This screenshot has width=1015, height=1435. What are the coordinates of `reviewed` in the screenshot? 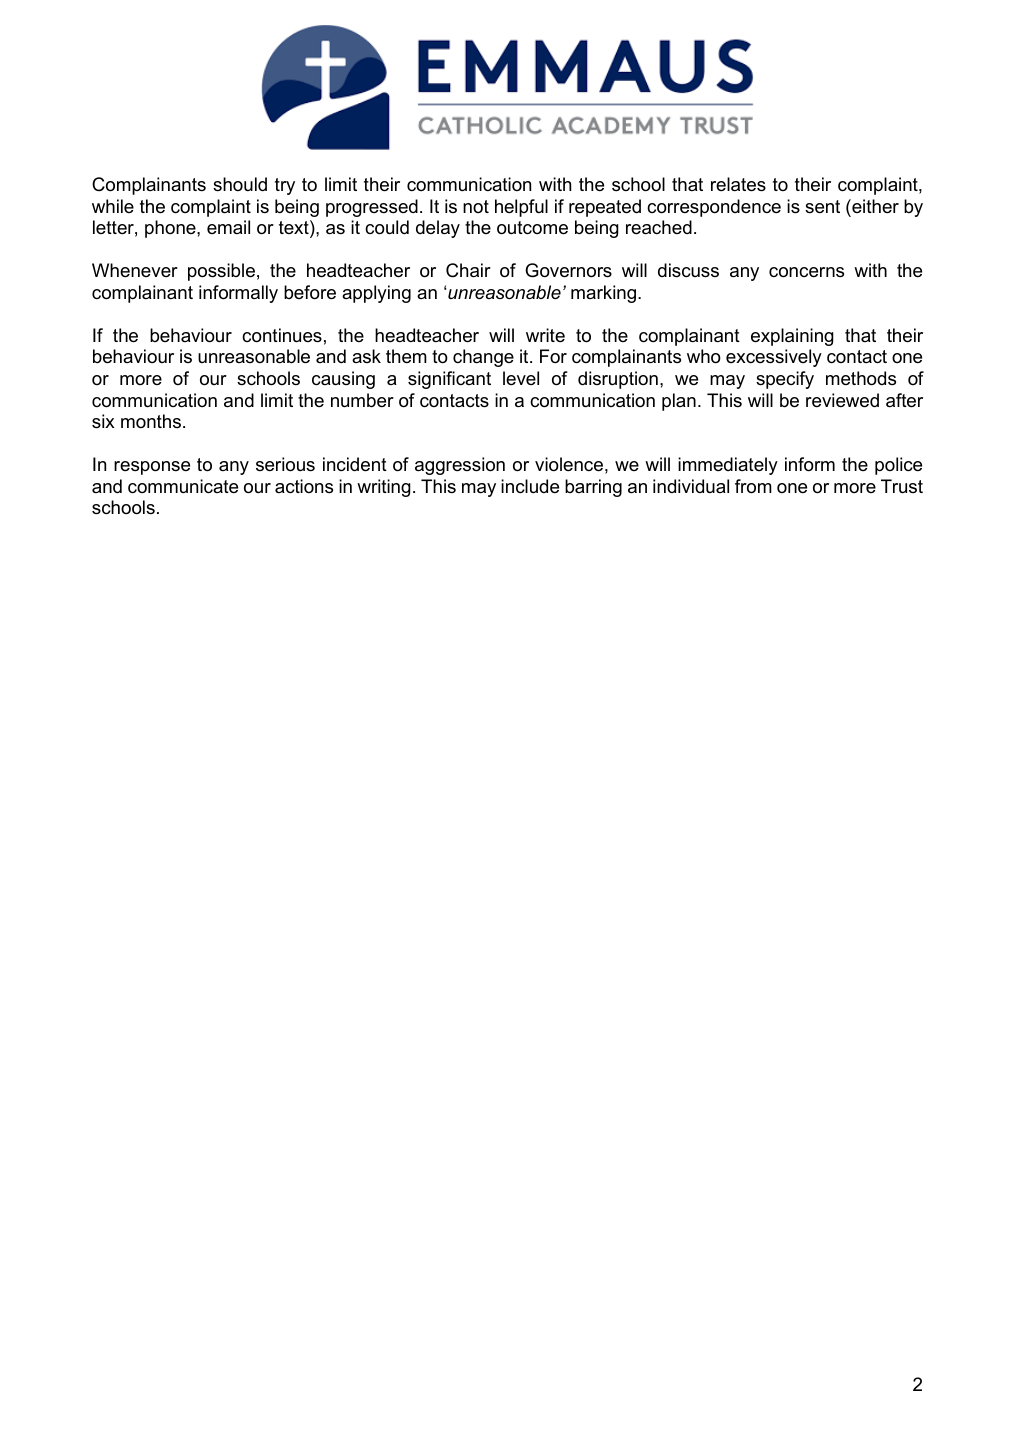 It's located at (842, 400).
